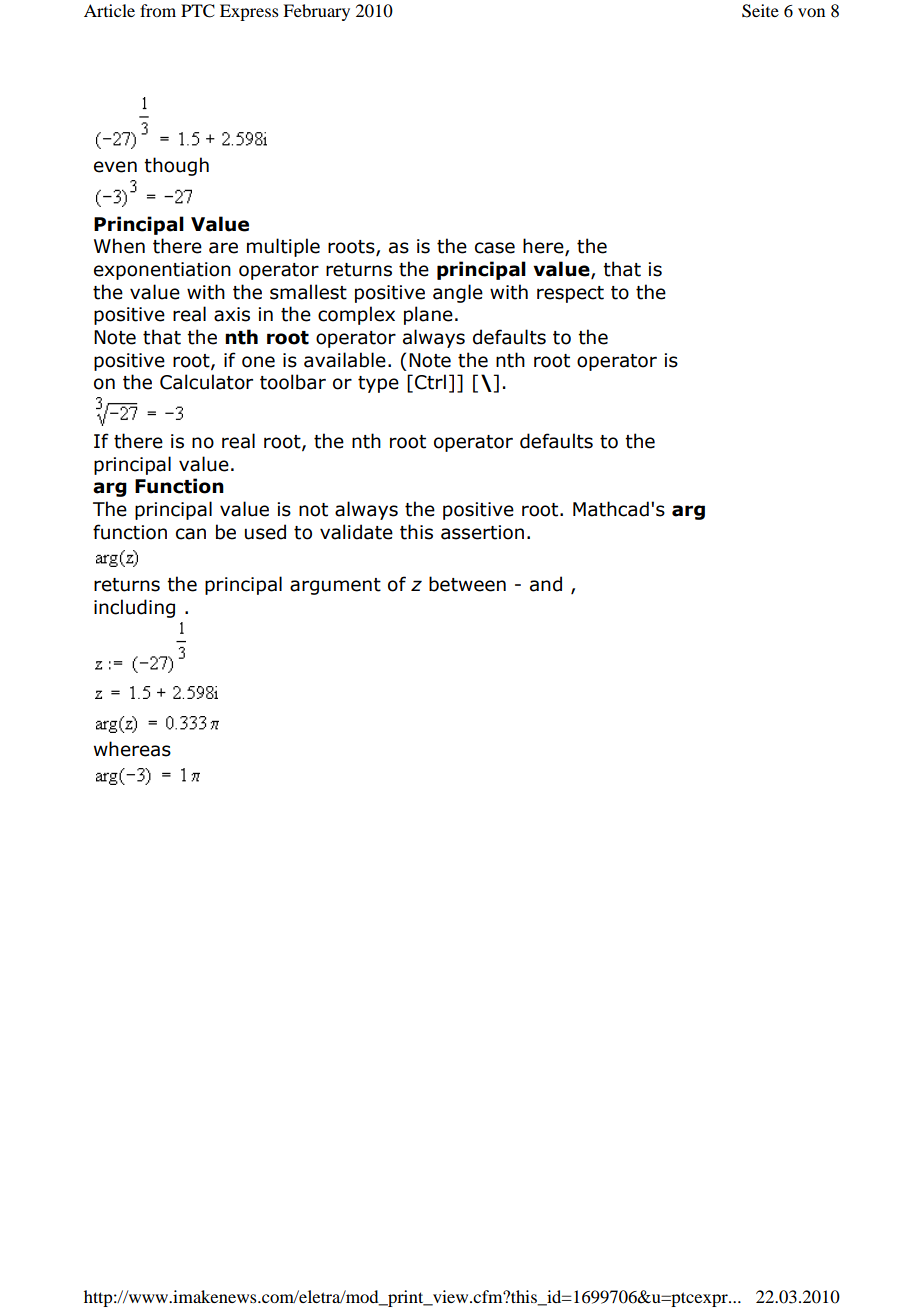 Image resolution: width=924 pixels, height=1308 pixels. What do you see at coordinates (378, 384) in the screenshot?
I see `type` at bounding box center [378, 384].
